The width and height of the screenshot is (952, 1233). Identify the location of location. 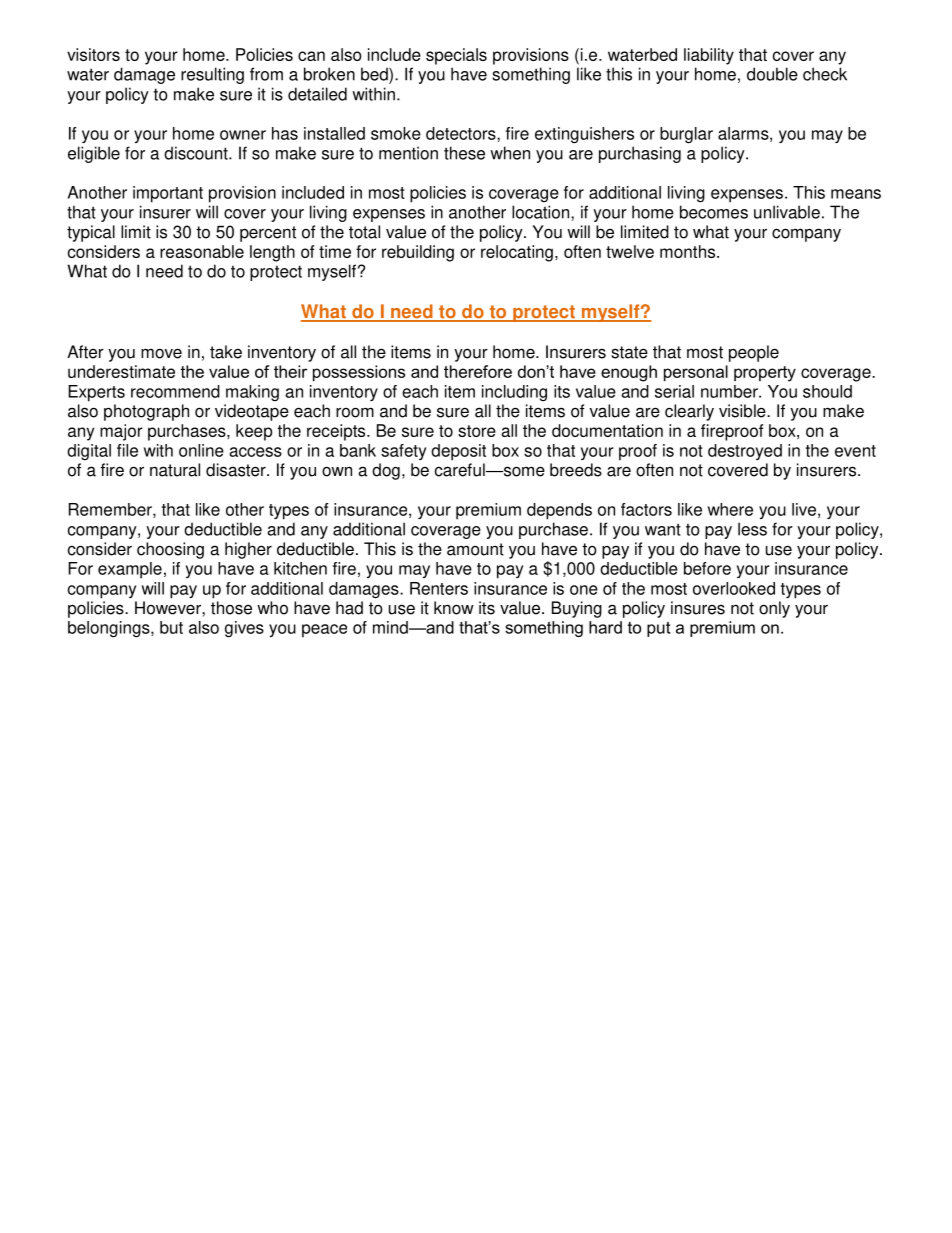
(542, 212).
